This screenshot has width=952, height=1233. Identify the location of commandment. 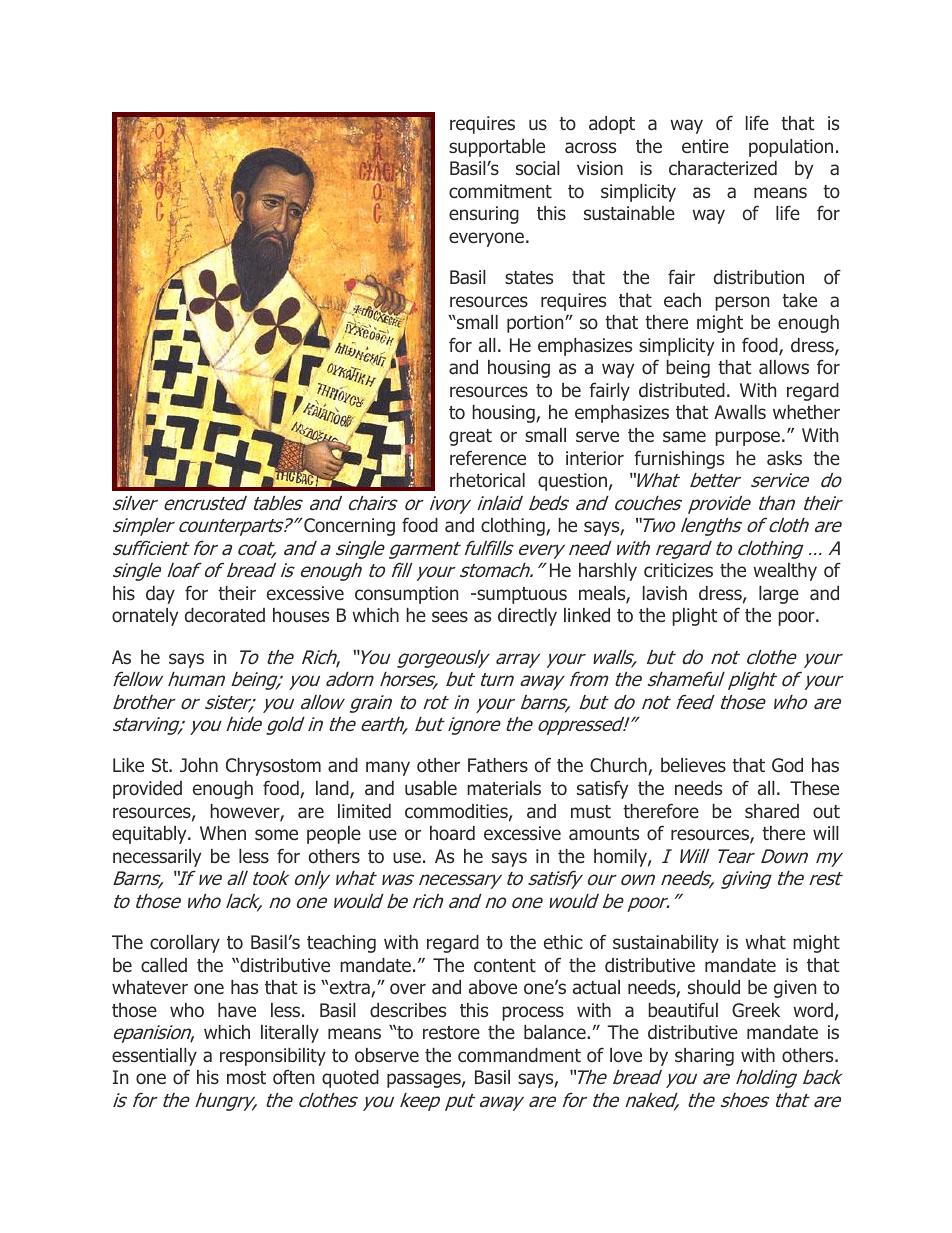
(519, 1055).
